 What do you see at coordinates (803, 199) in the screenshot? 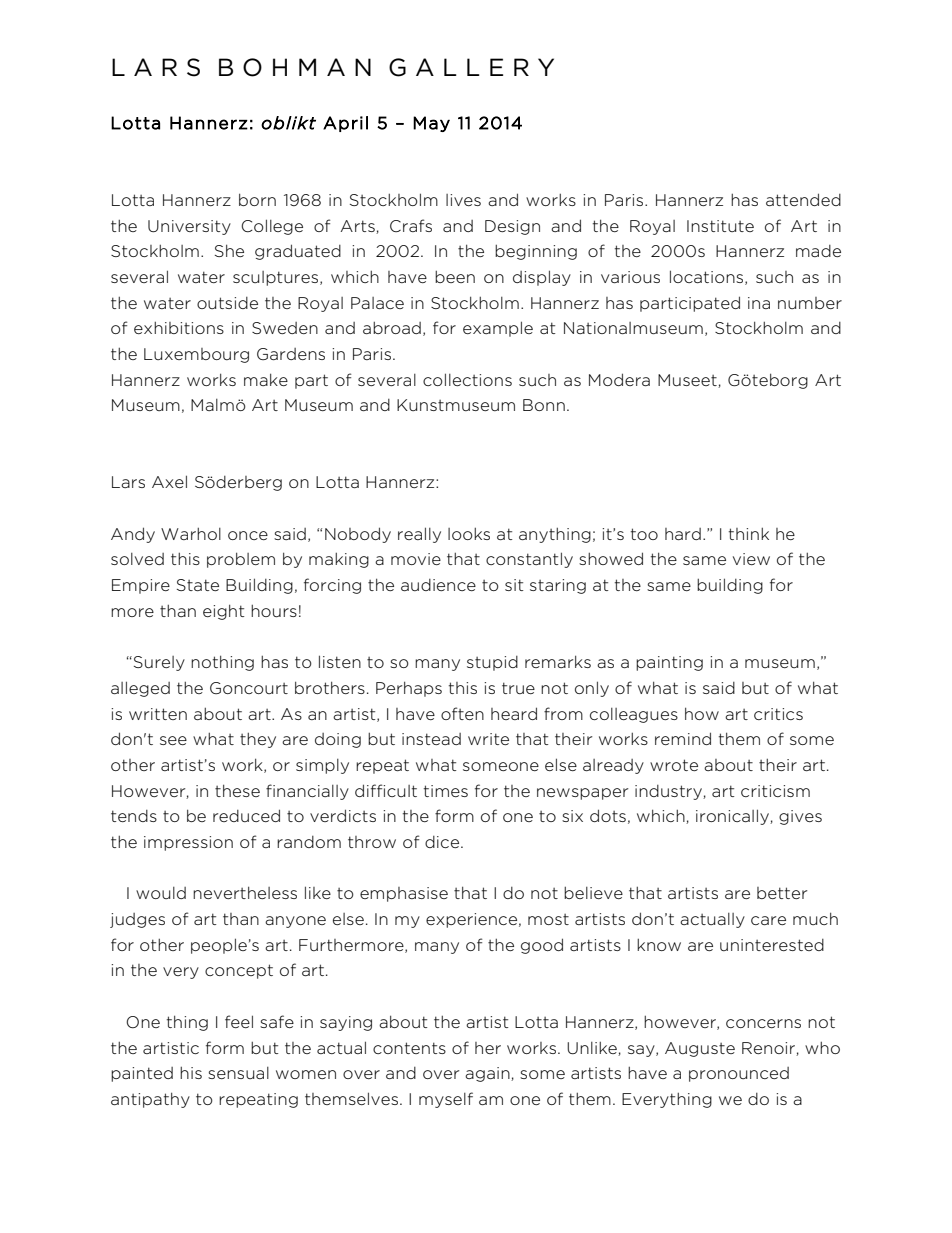
I see `attended` at bounding box center [803, 199].
